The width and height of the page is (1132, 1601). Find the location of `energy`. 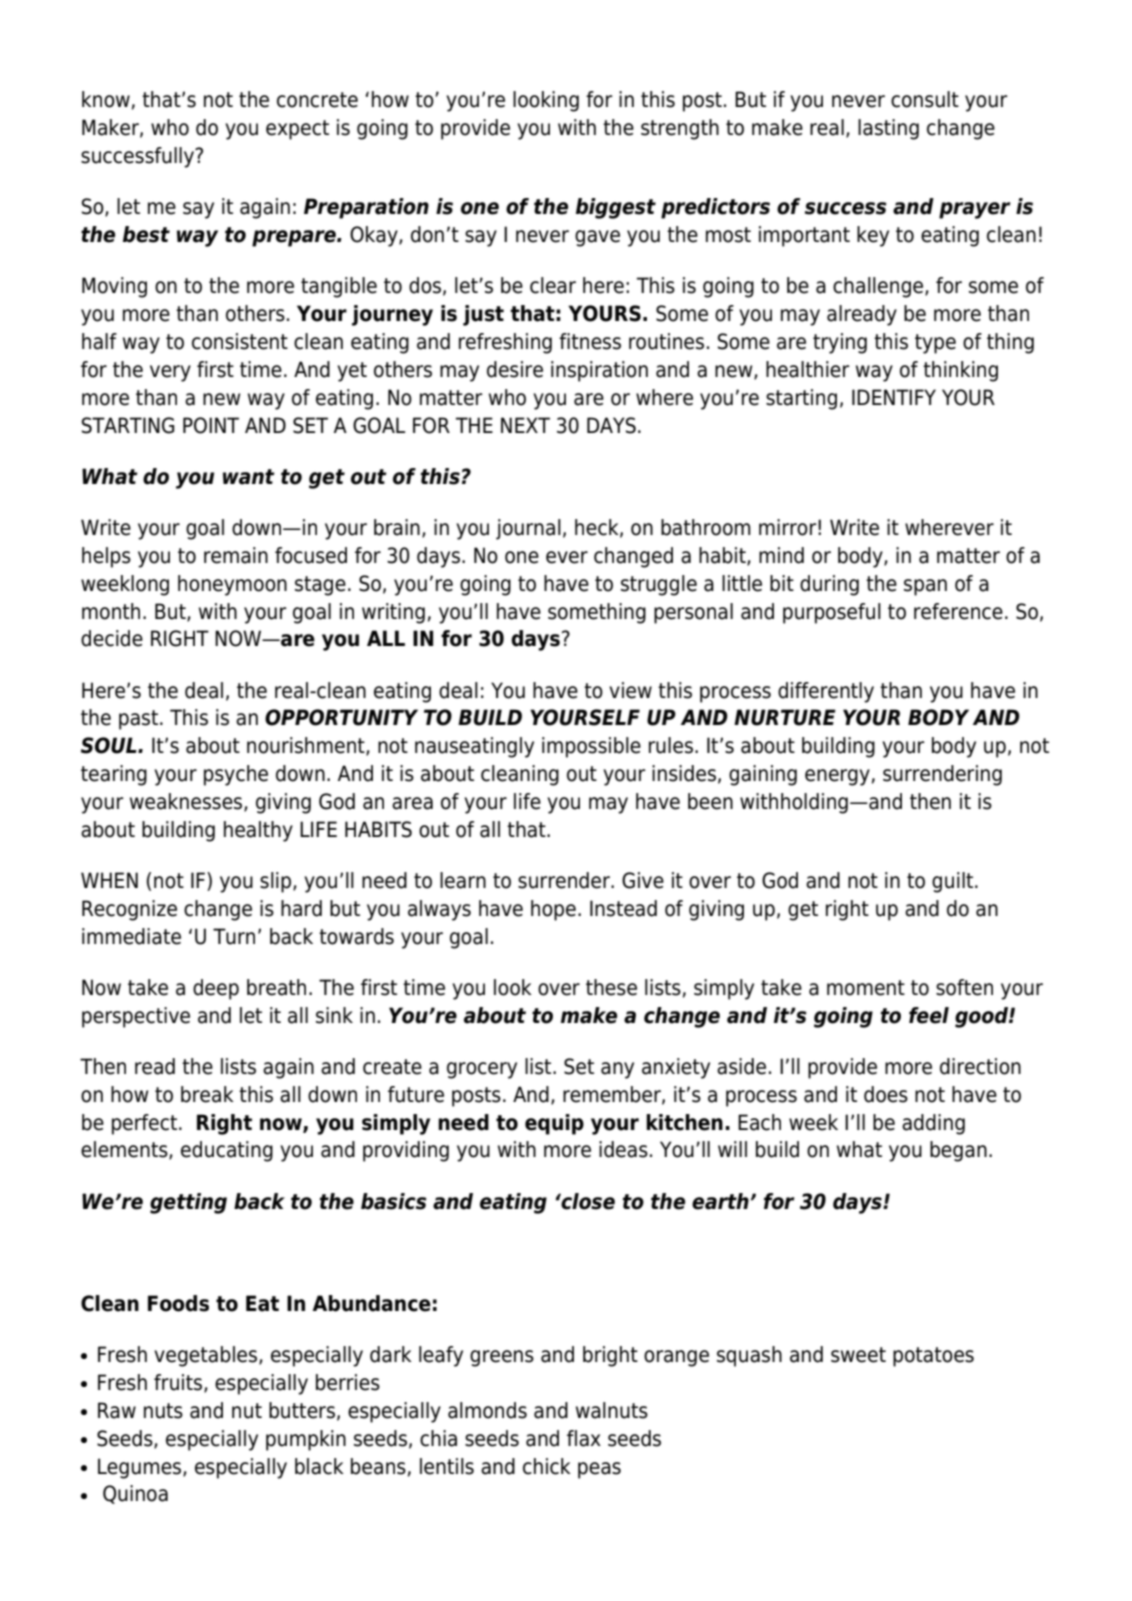

energy is located at coordinates (837, 777).
